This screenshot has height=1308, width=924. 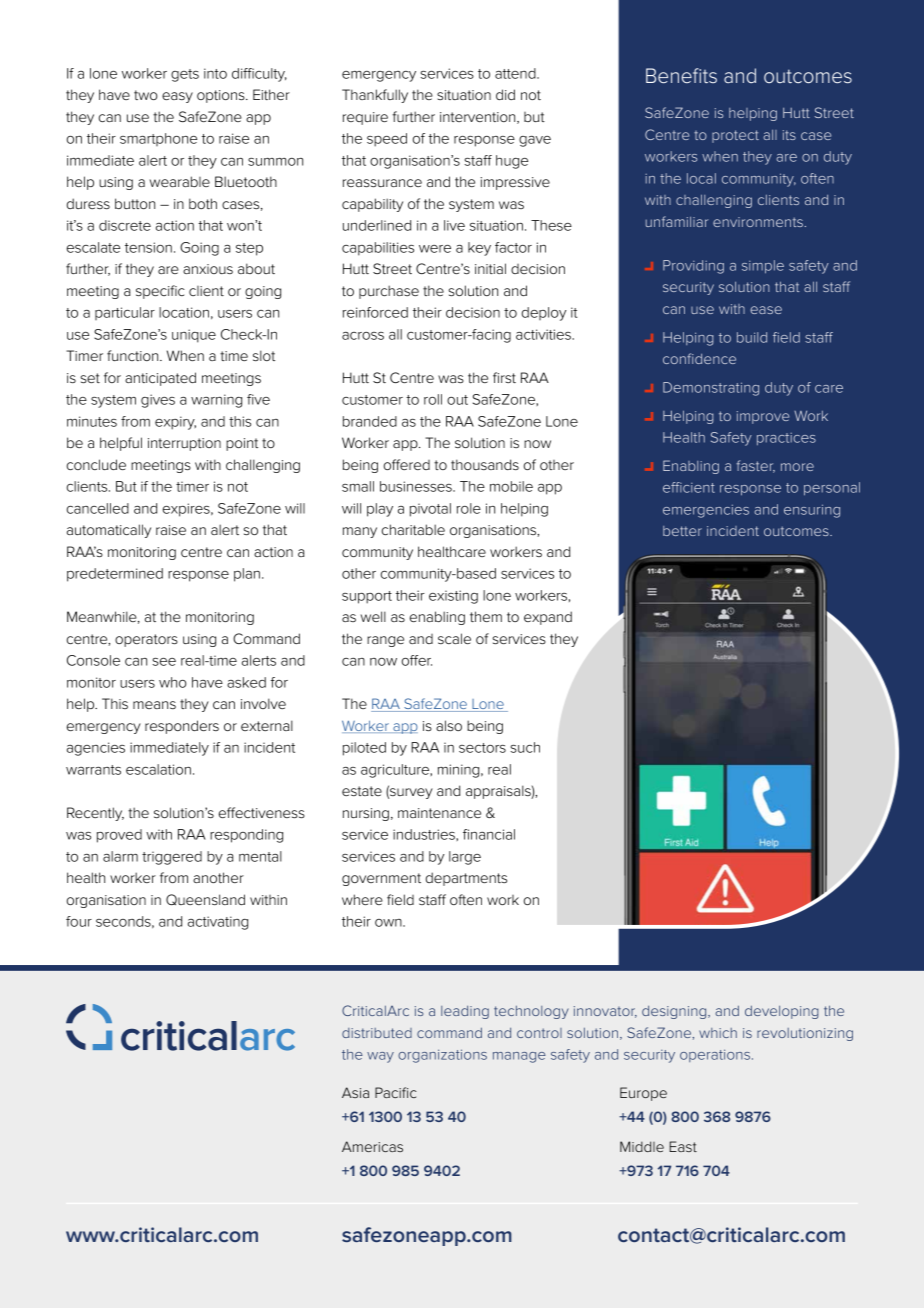 I want to click on emergencies, so click(x=706, y=511).
